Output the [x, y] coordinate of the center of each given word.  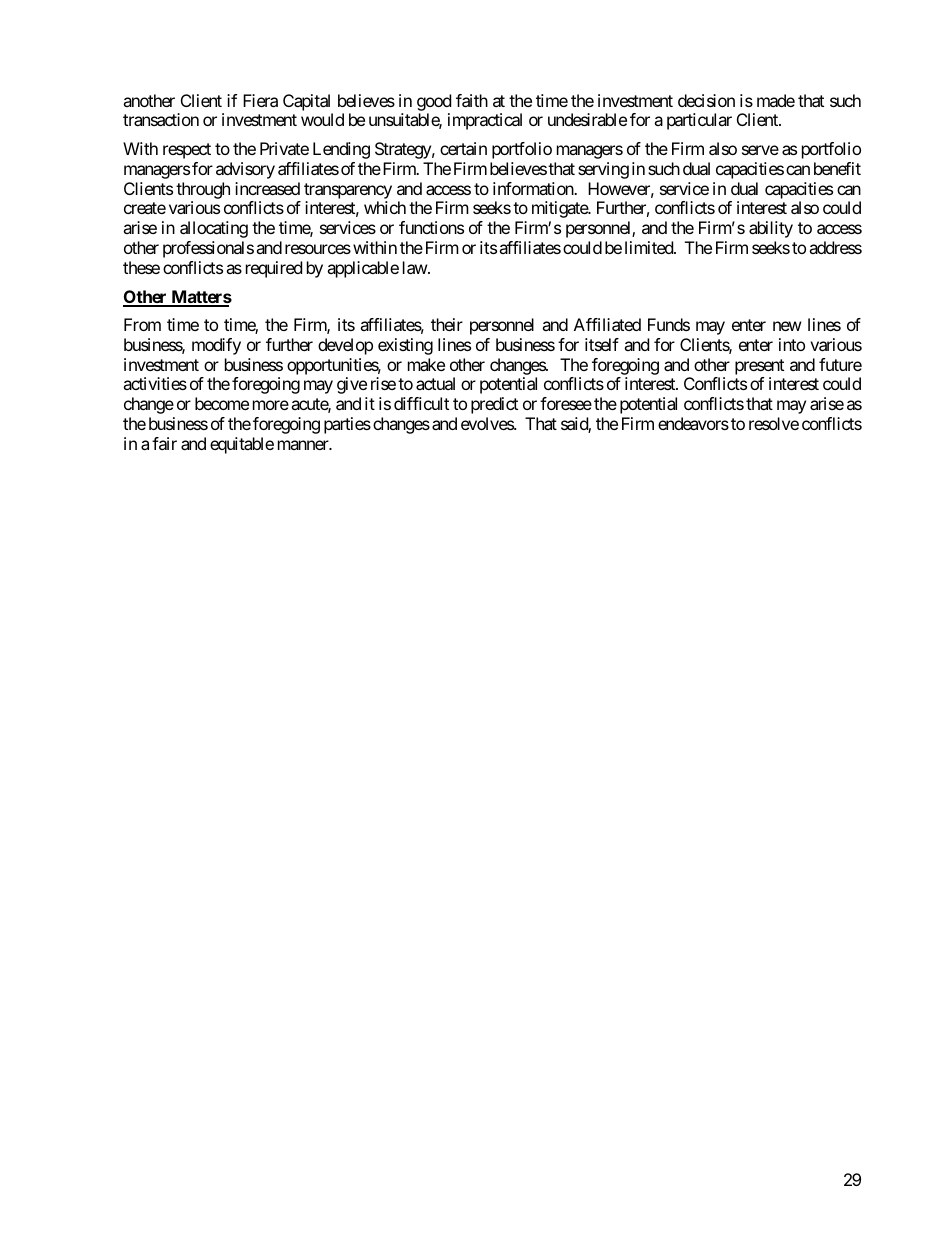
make [426, 364]
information [534, 188]
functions [431, 227]
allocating [214, 229]
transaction [161, 119]
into [792, 344]
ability [771, 229]
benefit [837, 168]
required [274, 269]
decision [706, 100]
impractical [485, 121]
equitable [242, 445]
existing [405, 346]
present [759, 367]
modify [216, 346]
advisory [245, 170]
